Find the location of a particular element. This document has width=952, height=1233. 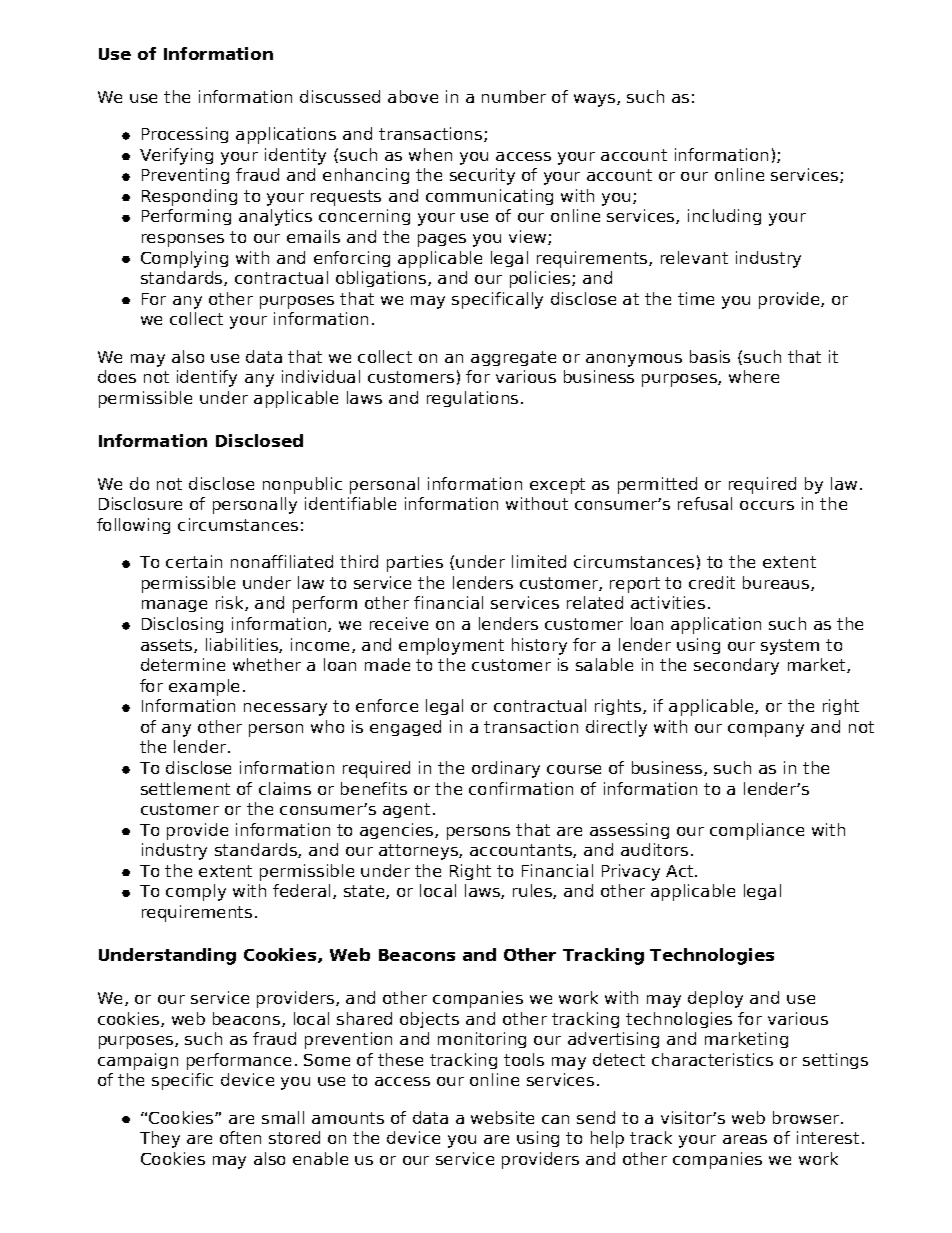

areas is located at coordinates (745, 1139).
